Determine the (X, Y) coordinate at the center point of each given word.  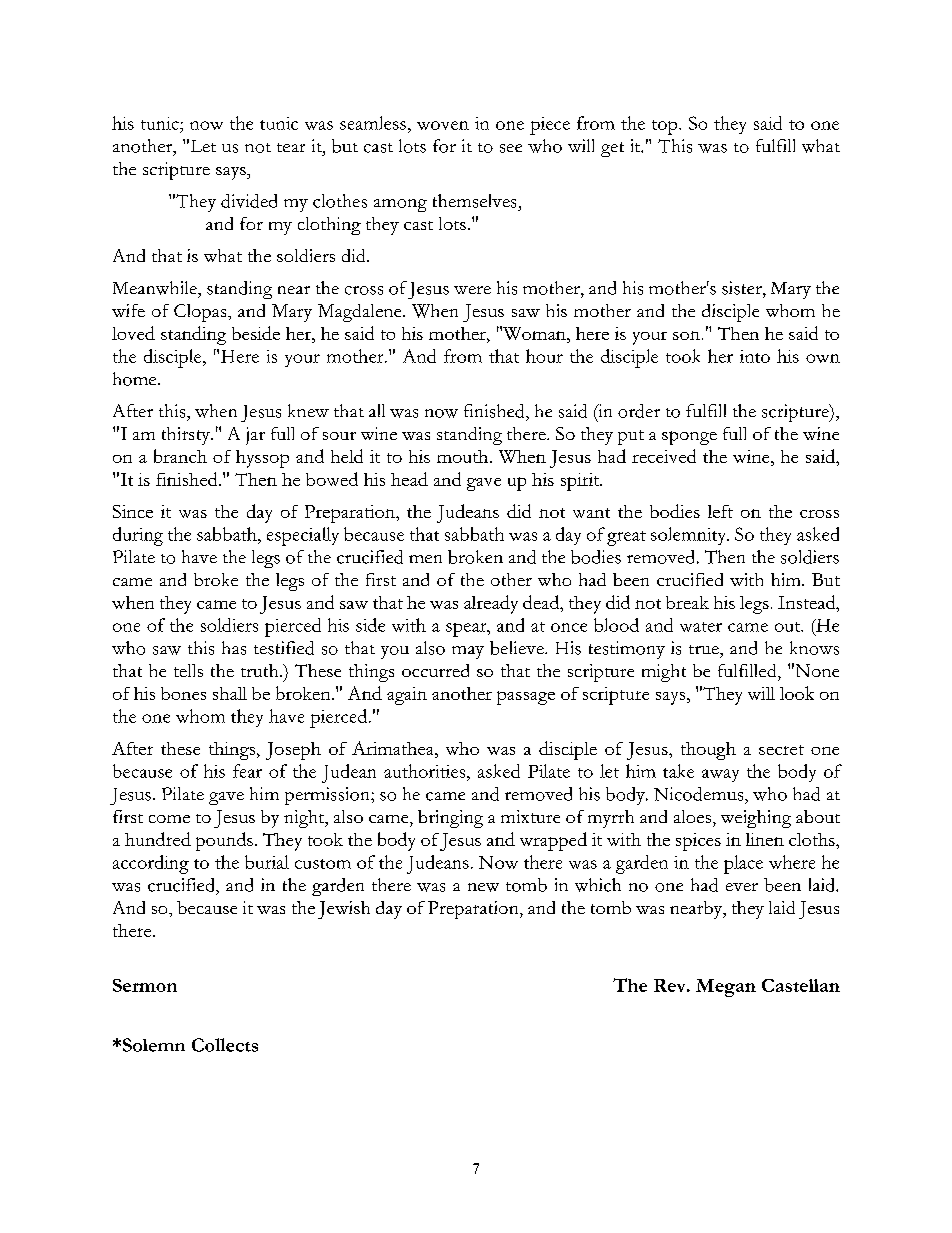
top (666, 127)
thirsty (187, 436)
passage (526, 698)
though (708, 751)
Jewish (344, 910)
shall (230, 693)
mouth (464, 456)
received (664, 456)
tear (291, 147)
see (511, 148)
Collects (225, 1045)
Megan (726, 988)
